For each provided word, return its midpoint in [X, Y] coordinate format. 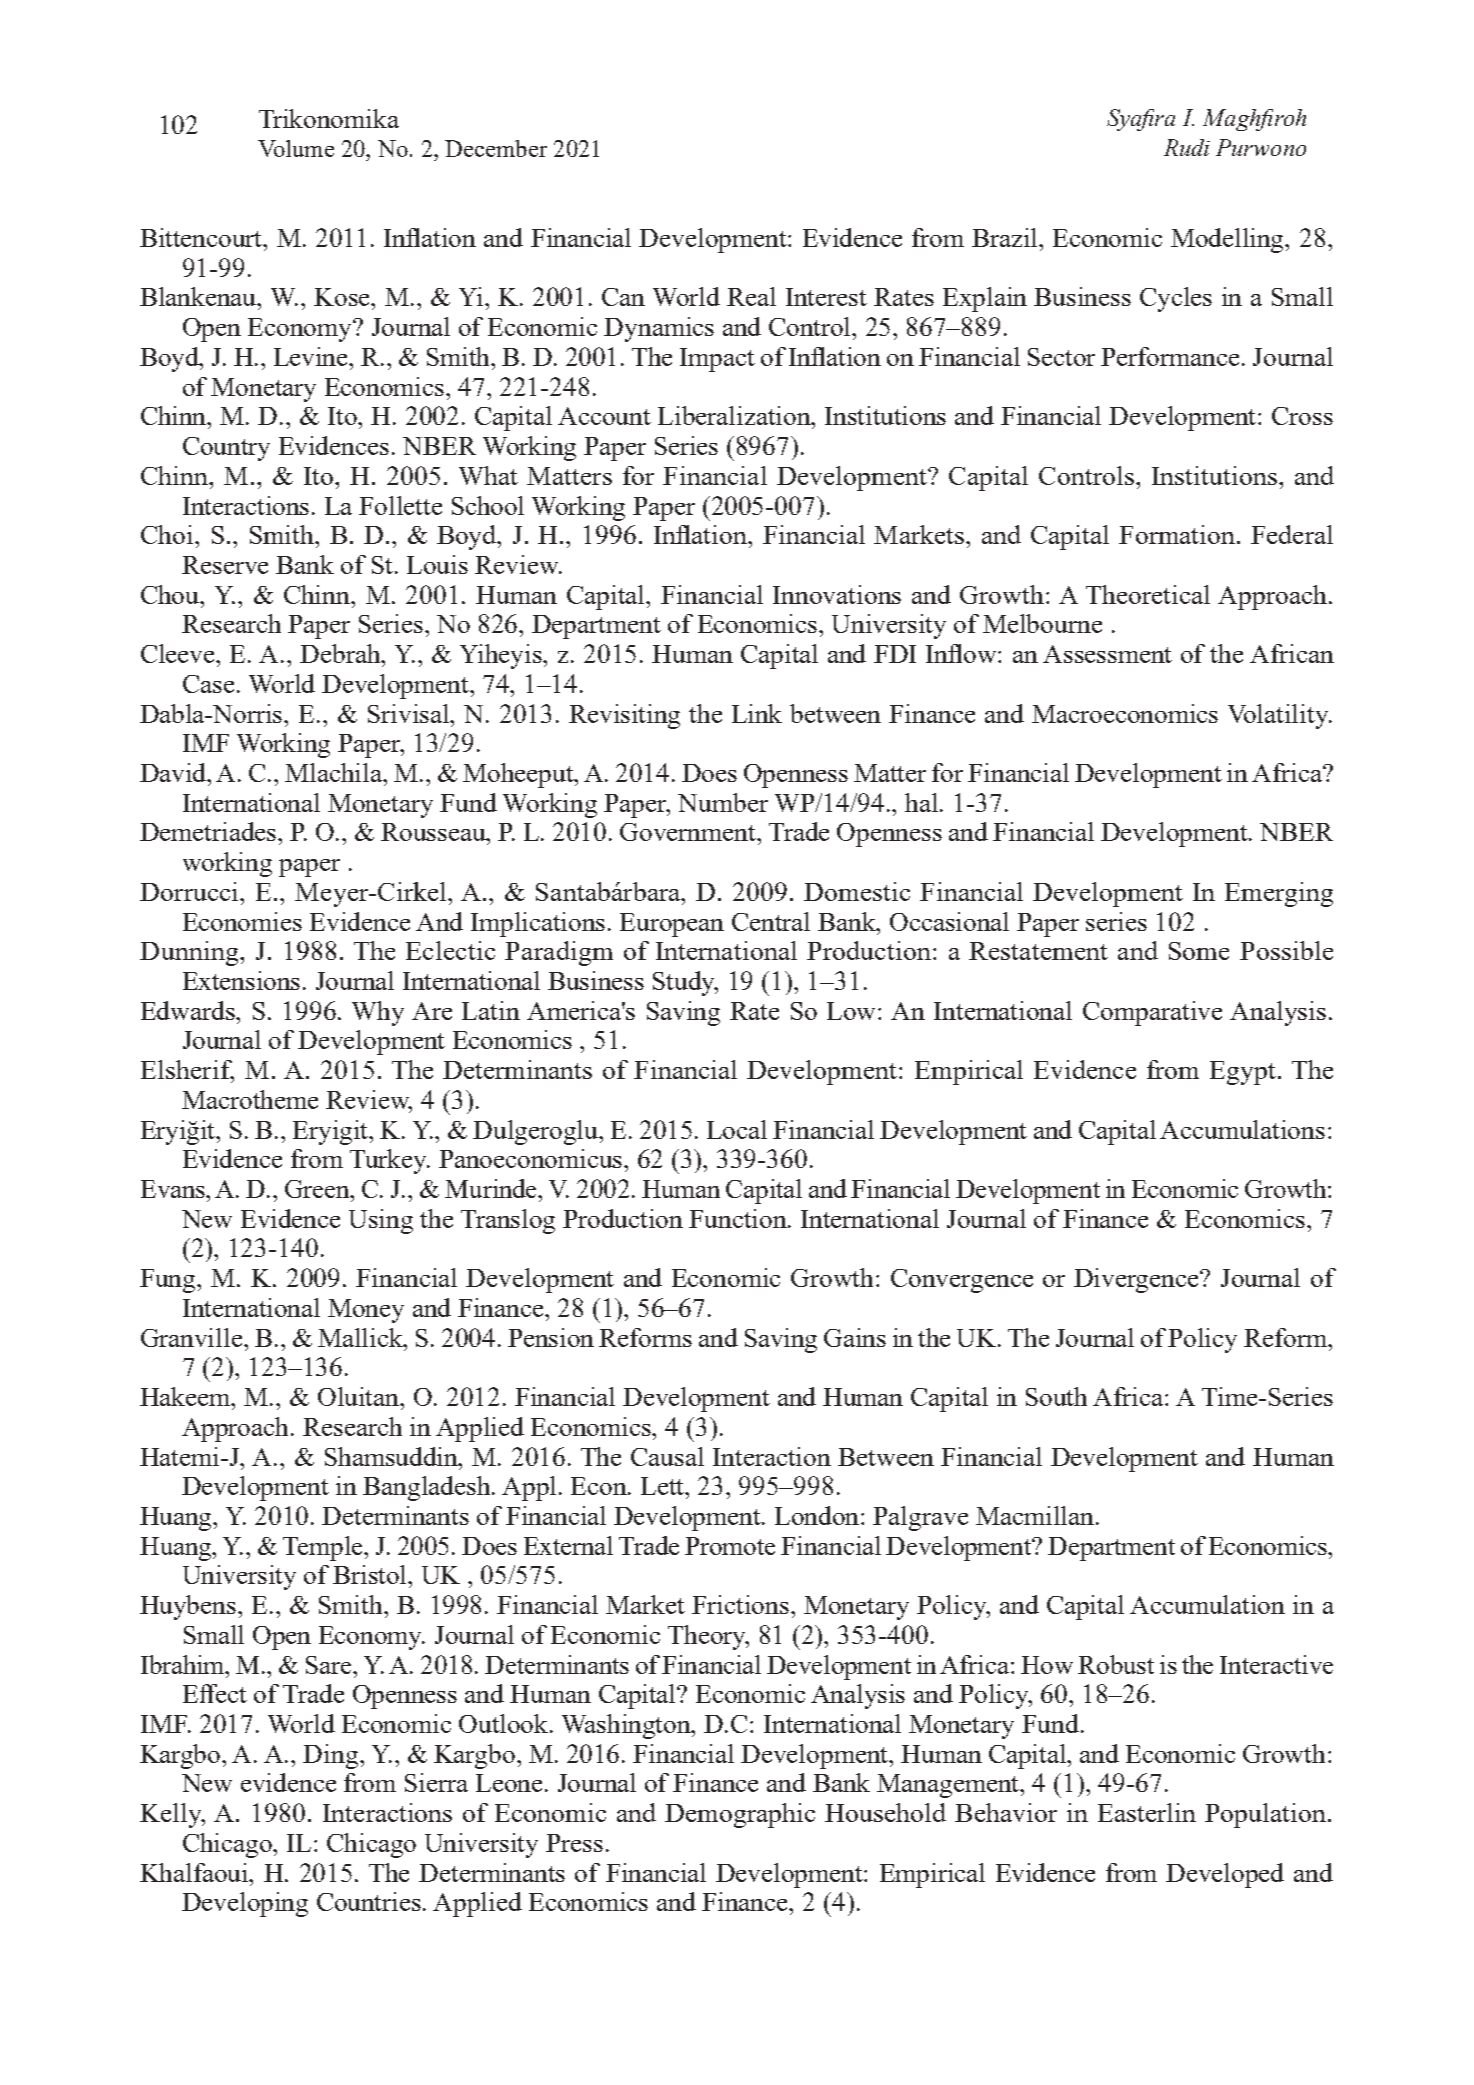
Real [751, 296]
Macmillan [1036, 1515]
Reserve [225, 565]
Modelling [1229, 240]
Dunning [190, 953]
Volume [296, 148]
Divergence [1138, 1280]
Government [689, 832]
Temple [324, 1548]
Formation [1177, 534]
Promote [730, 1546]
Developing [245, 1904]
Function [739, 1218]
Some [1199, 951]
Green [318, 1189]
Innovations [837, 594]
